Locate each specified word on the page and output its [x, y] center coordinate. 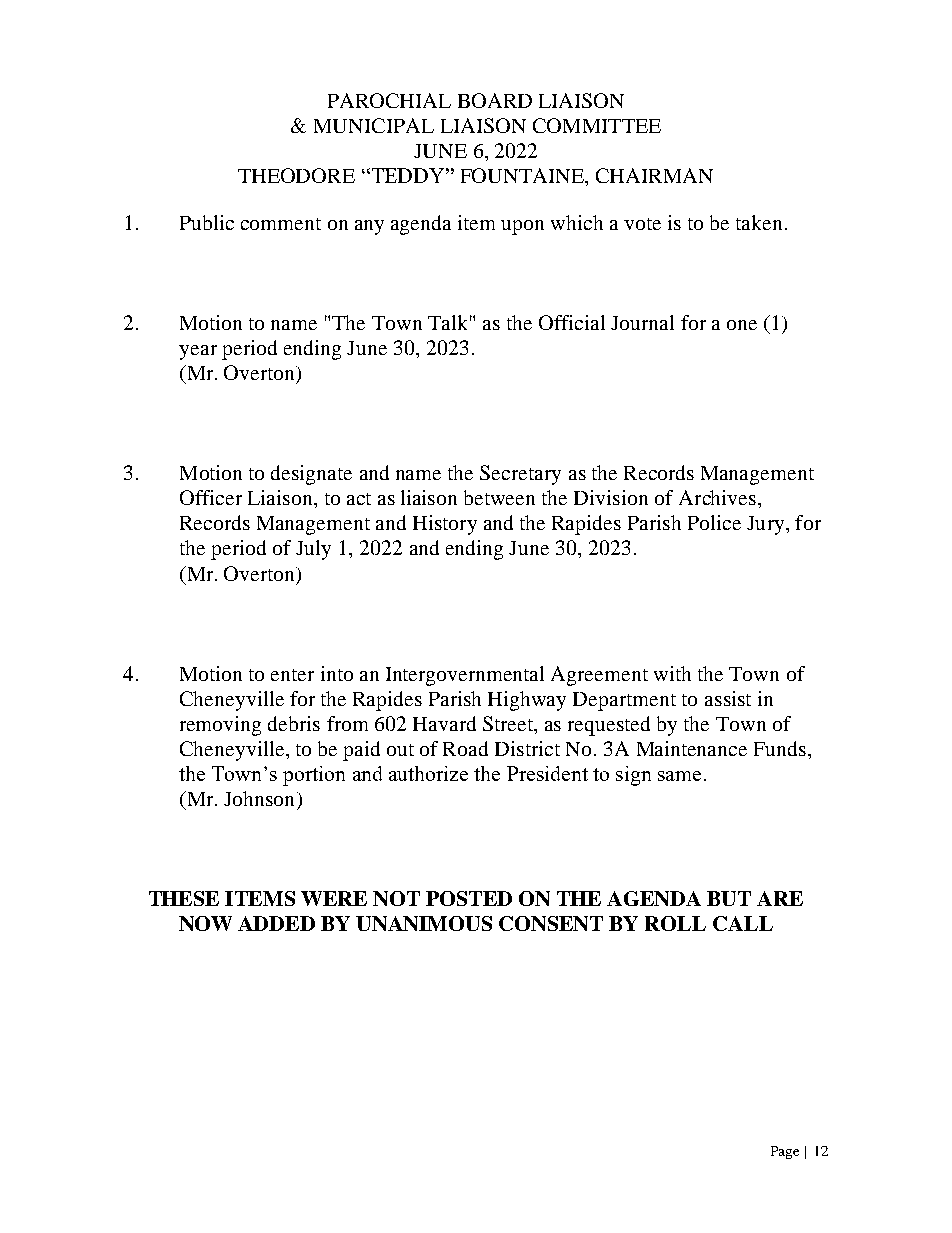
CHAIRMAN [654, 175]
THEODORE [296, 175]
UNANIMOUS [424, 923]
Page [785, 1152]
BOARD [495, 100]
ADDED [276, 923]
